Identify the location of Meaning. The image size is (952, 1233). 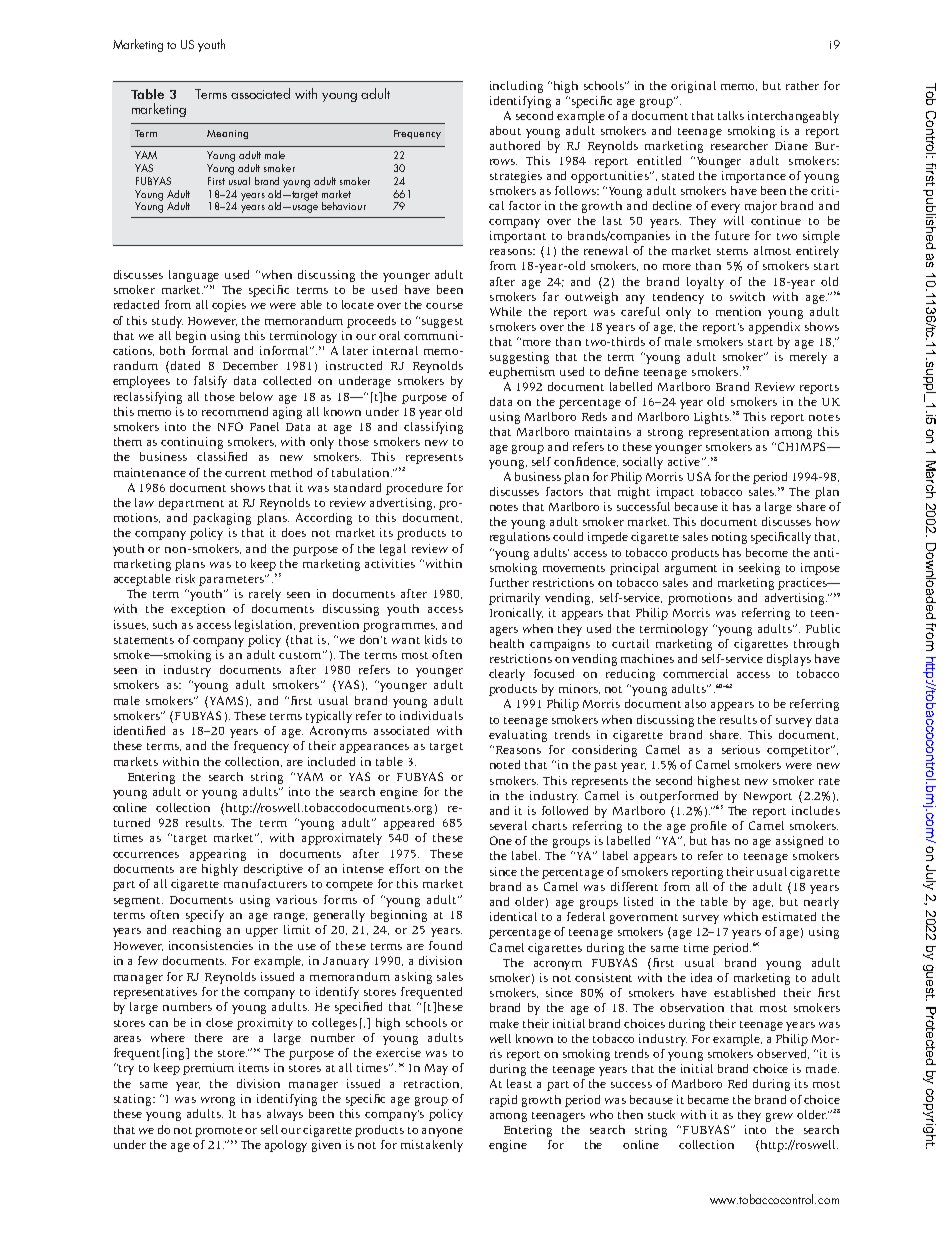
(227, 134).
